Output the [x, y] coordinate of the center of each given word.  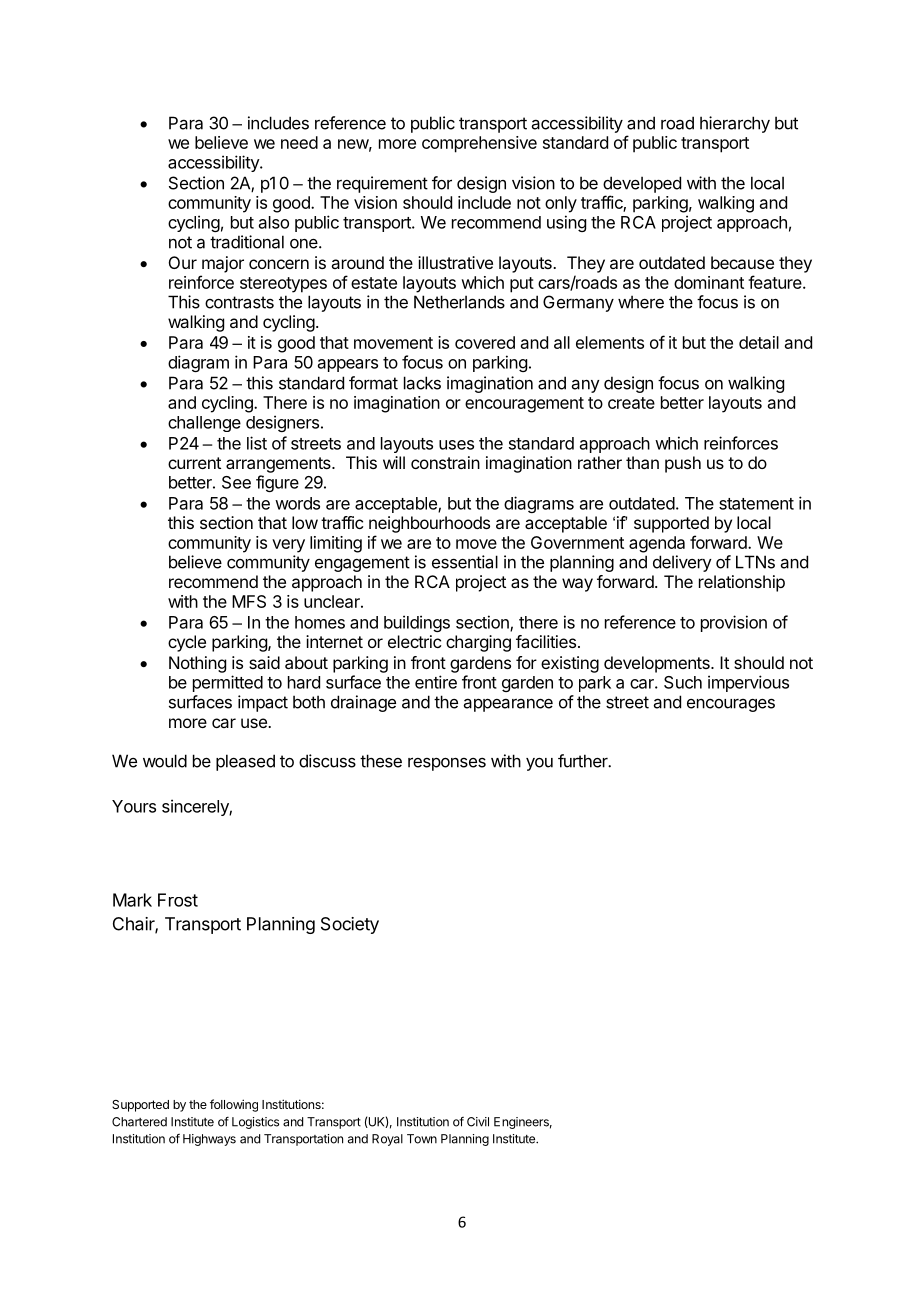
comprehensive [479, 144]
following [234, 1105]
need [299, 142]
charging [478, 643]
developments [658, 664]
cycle [187, 643]
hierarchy [735, 124]
